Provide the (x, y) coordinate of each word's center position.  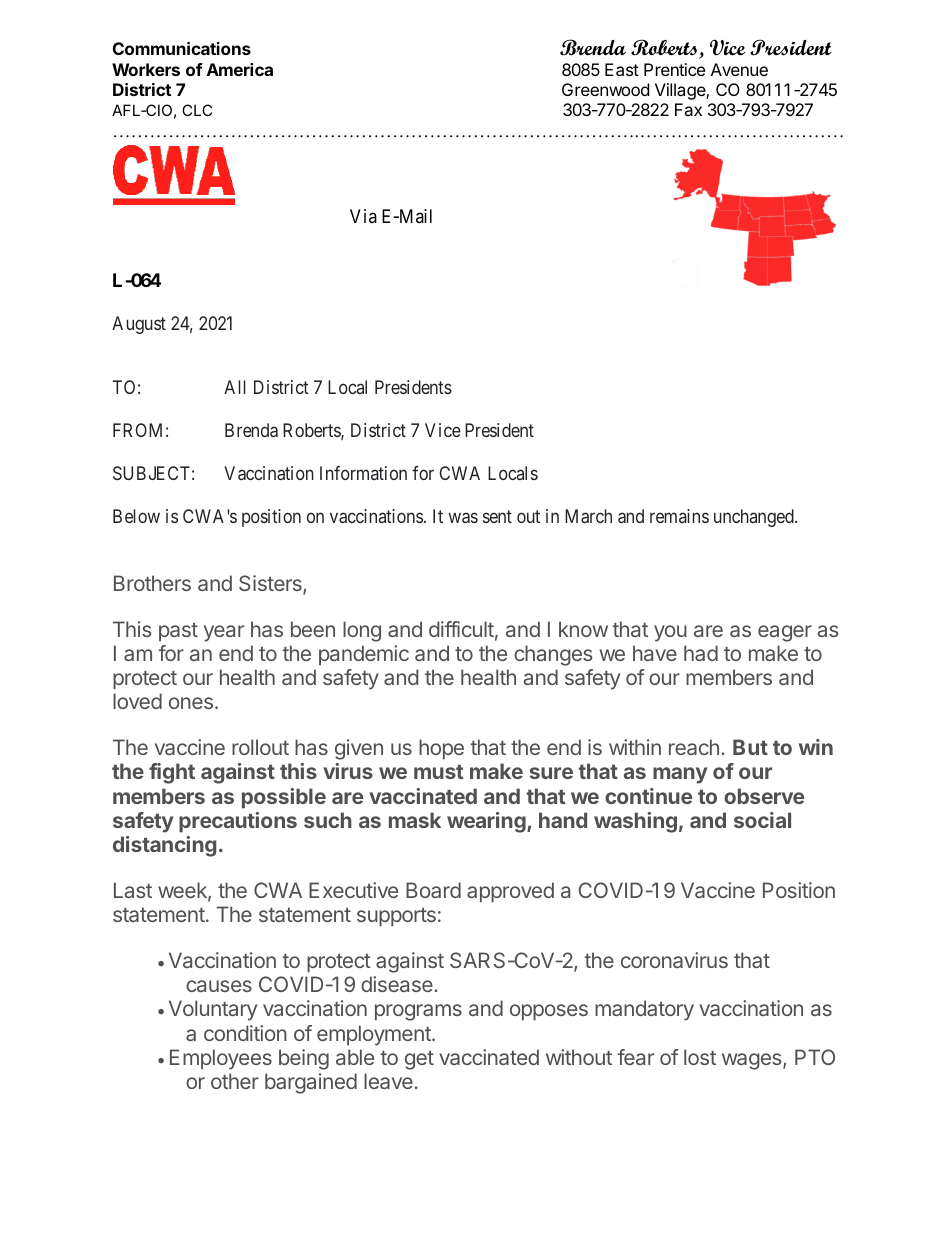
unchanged (755, 518)
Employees (221, 1059)
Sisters (271, 584)
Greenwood (605, 89)
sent (497, 517)
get (419, 1060)
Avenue (739, 69)
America (240, 69)
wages (753, 1061)
